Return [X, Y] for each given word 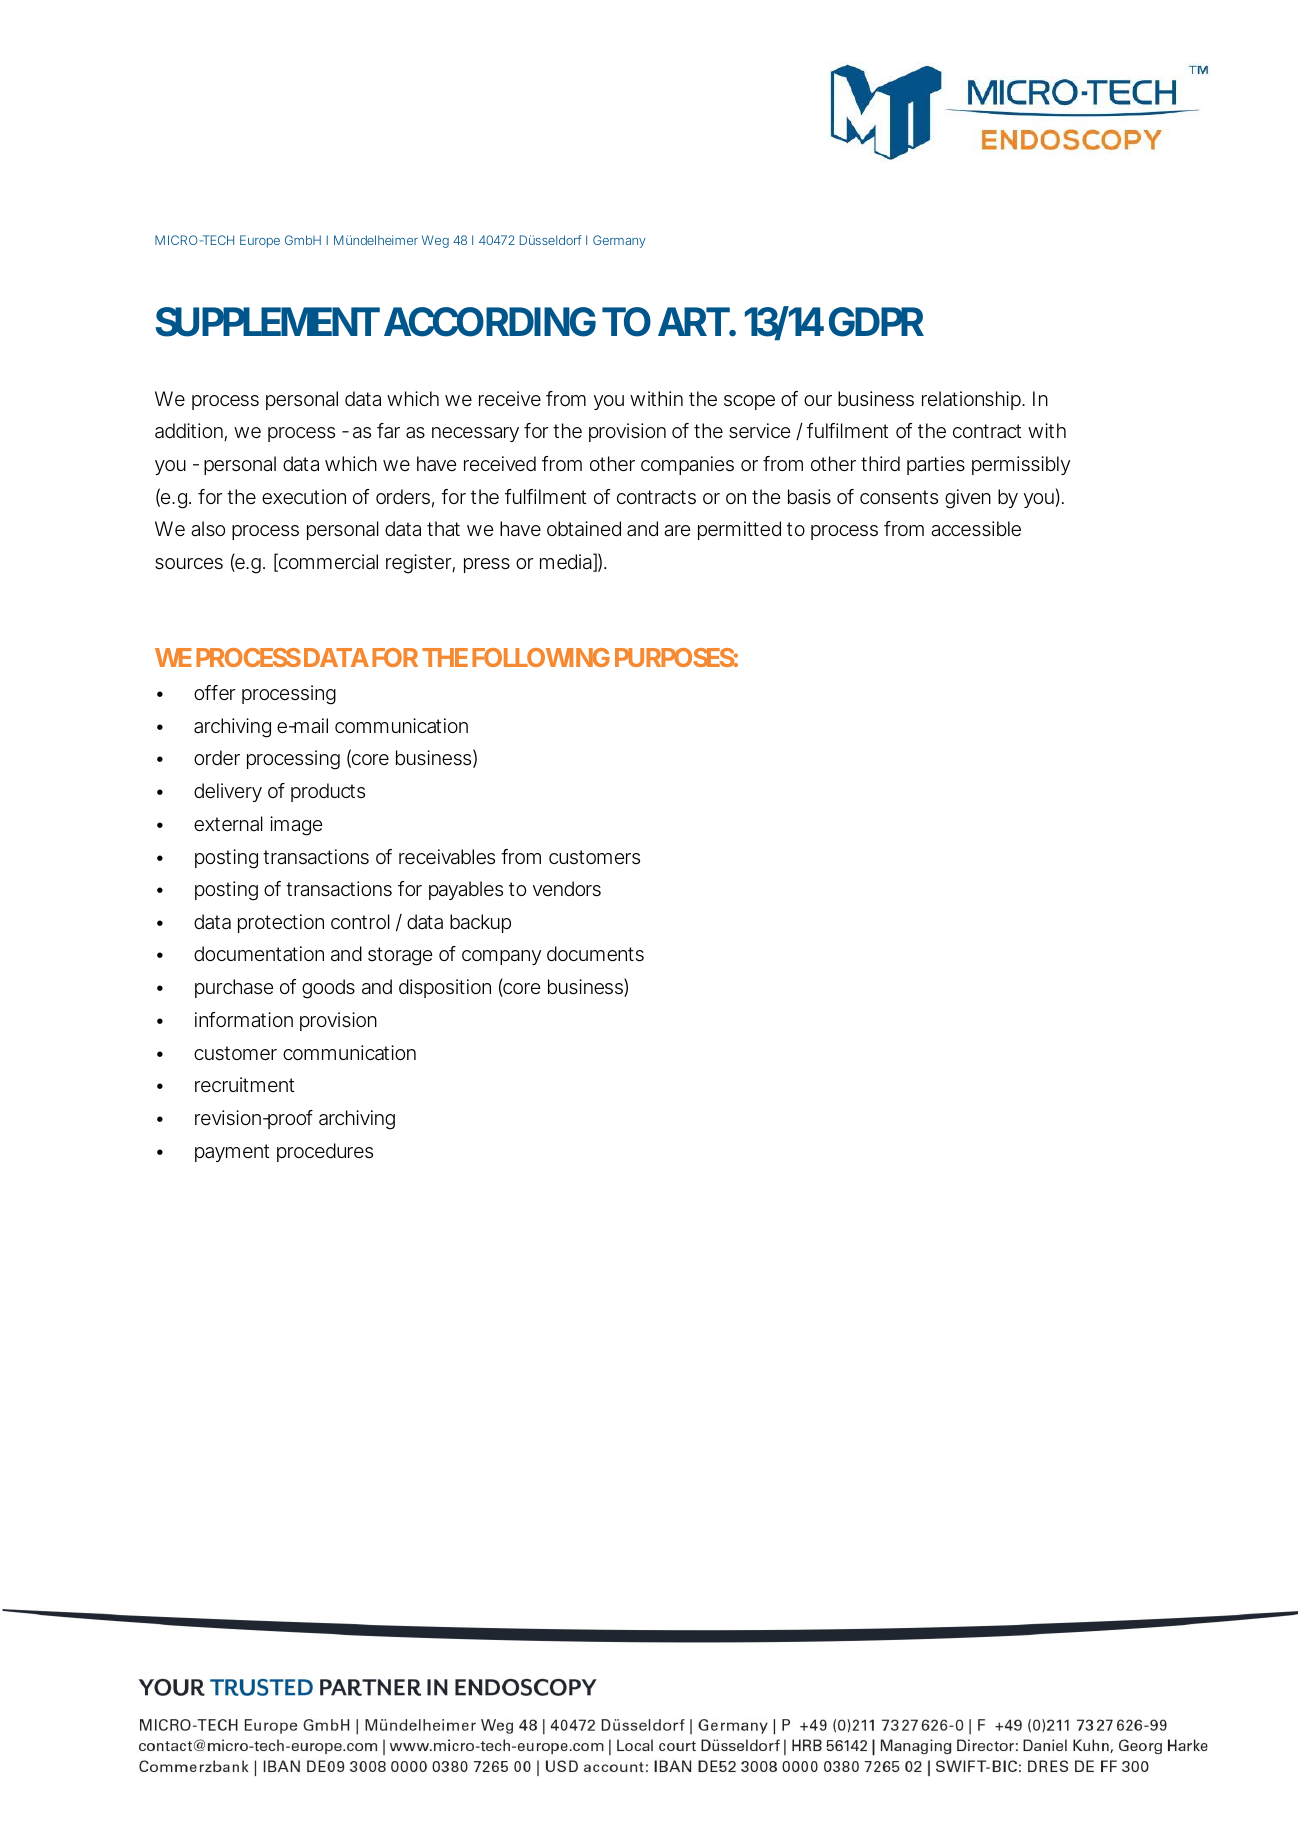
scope [749, 402]
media [566, 562]
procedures [325, 1152]
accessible [976, 529]
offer [214, 693]
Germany [619, 241]
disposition [445, 988]
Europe [260, 241]
